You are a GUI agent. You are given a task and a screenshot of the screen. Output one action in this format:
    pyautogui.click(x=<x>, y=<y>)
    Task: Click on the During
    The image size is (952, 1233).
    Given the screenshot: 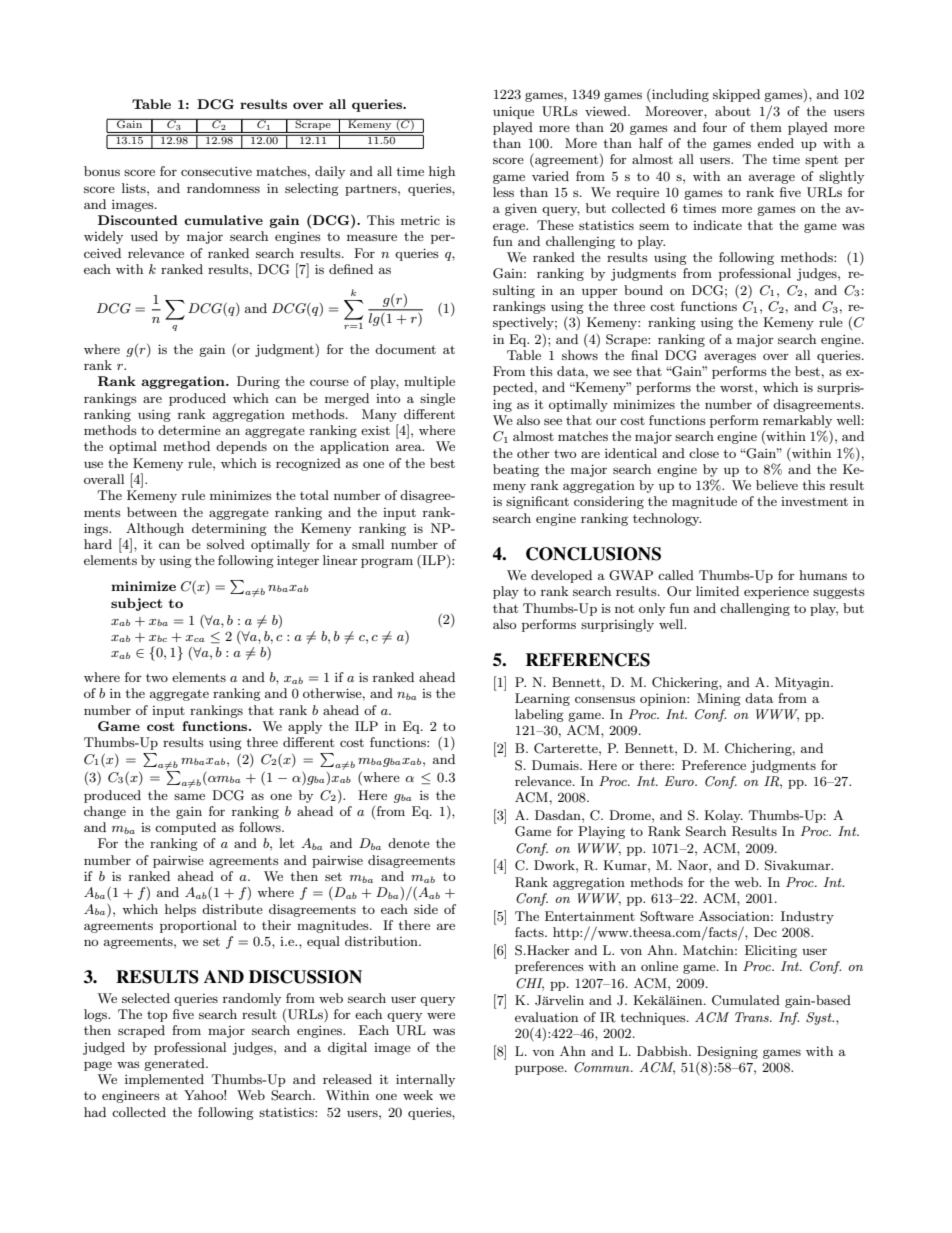 What is the action you would take?
    pyautogui.click(x=258, y=382)
